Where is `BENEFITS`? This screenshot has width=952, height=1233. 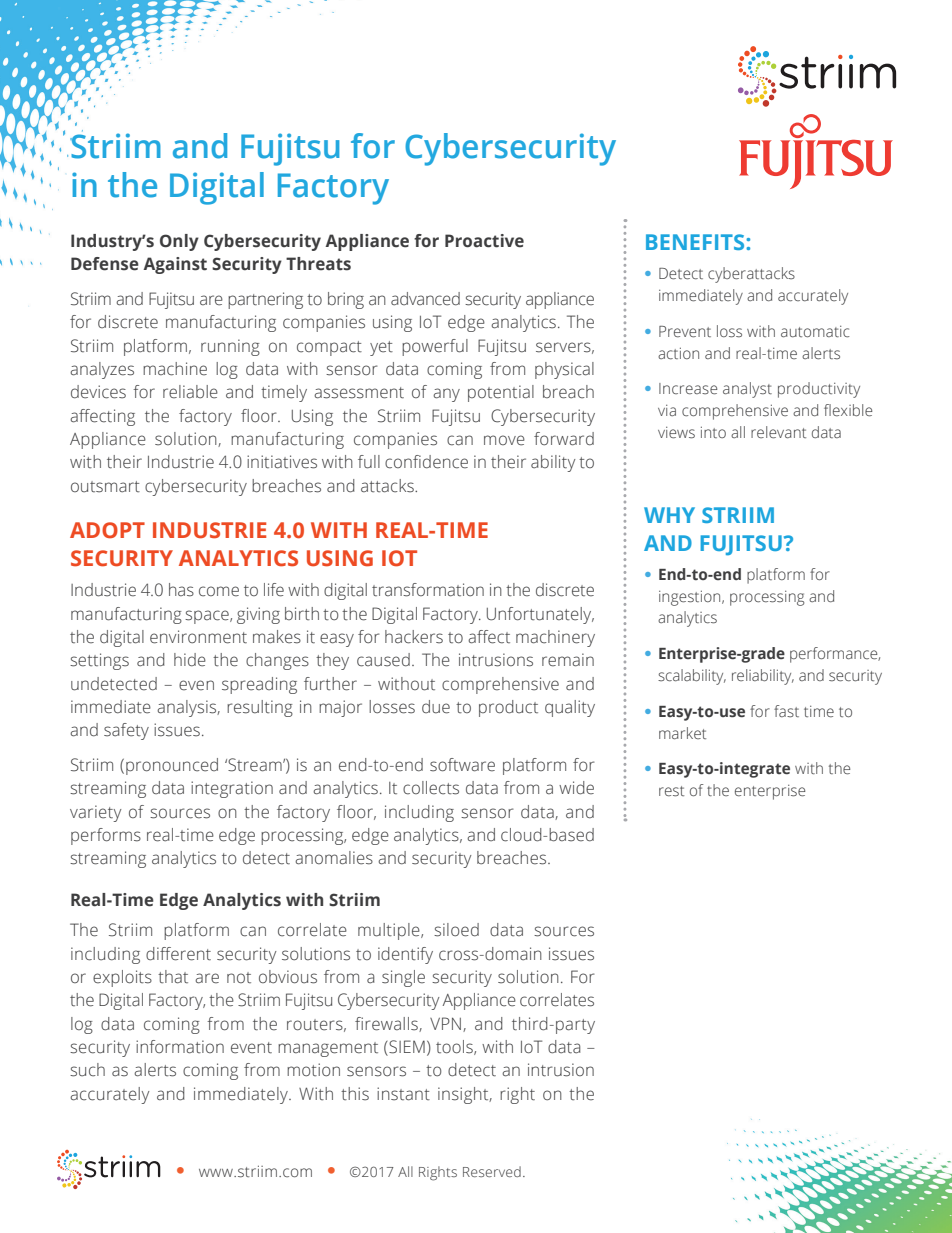 BENEFITS is located at coordinates (696, 242).
